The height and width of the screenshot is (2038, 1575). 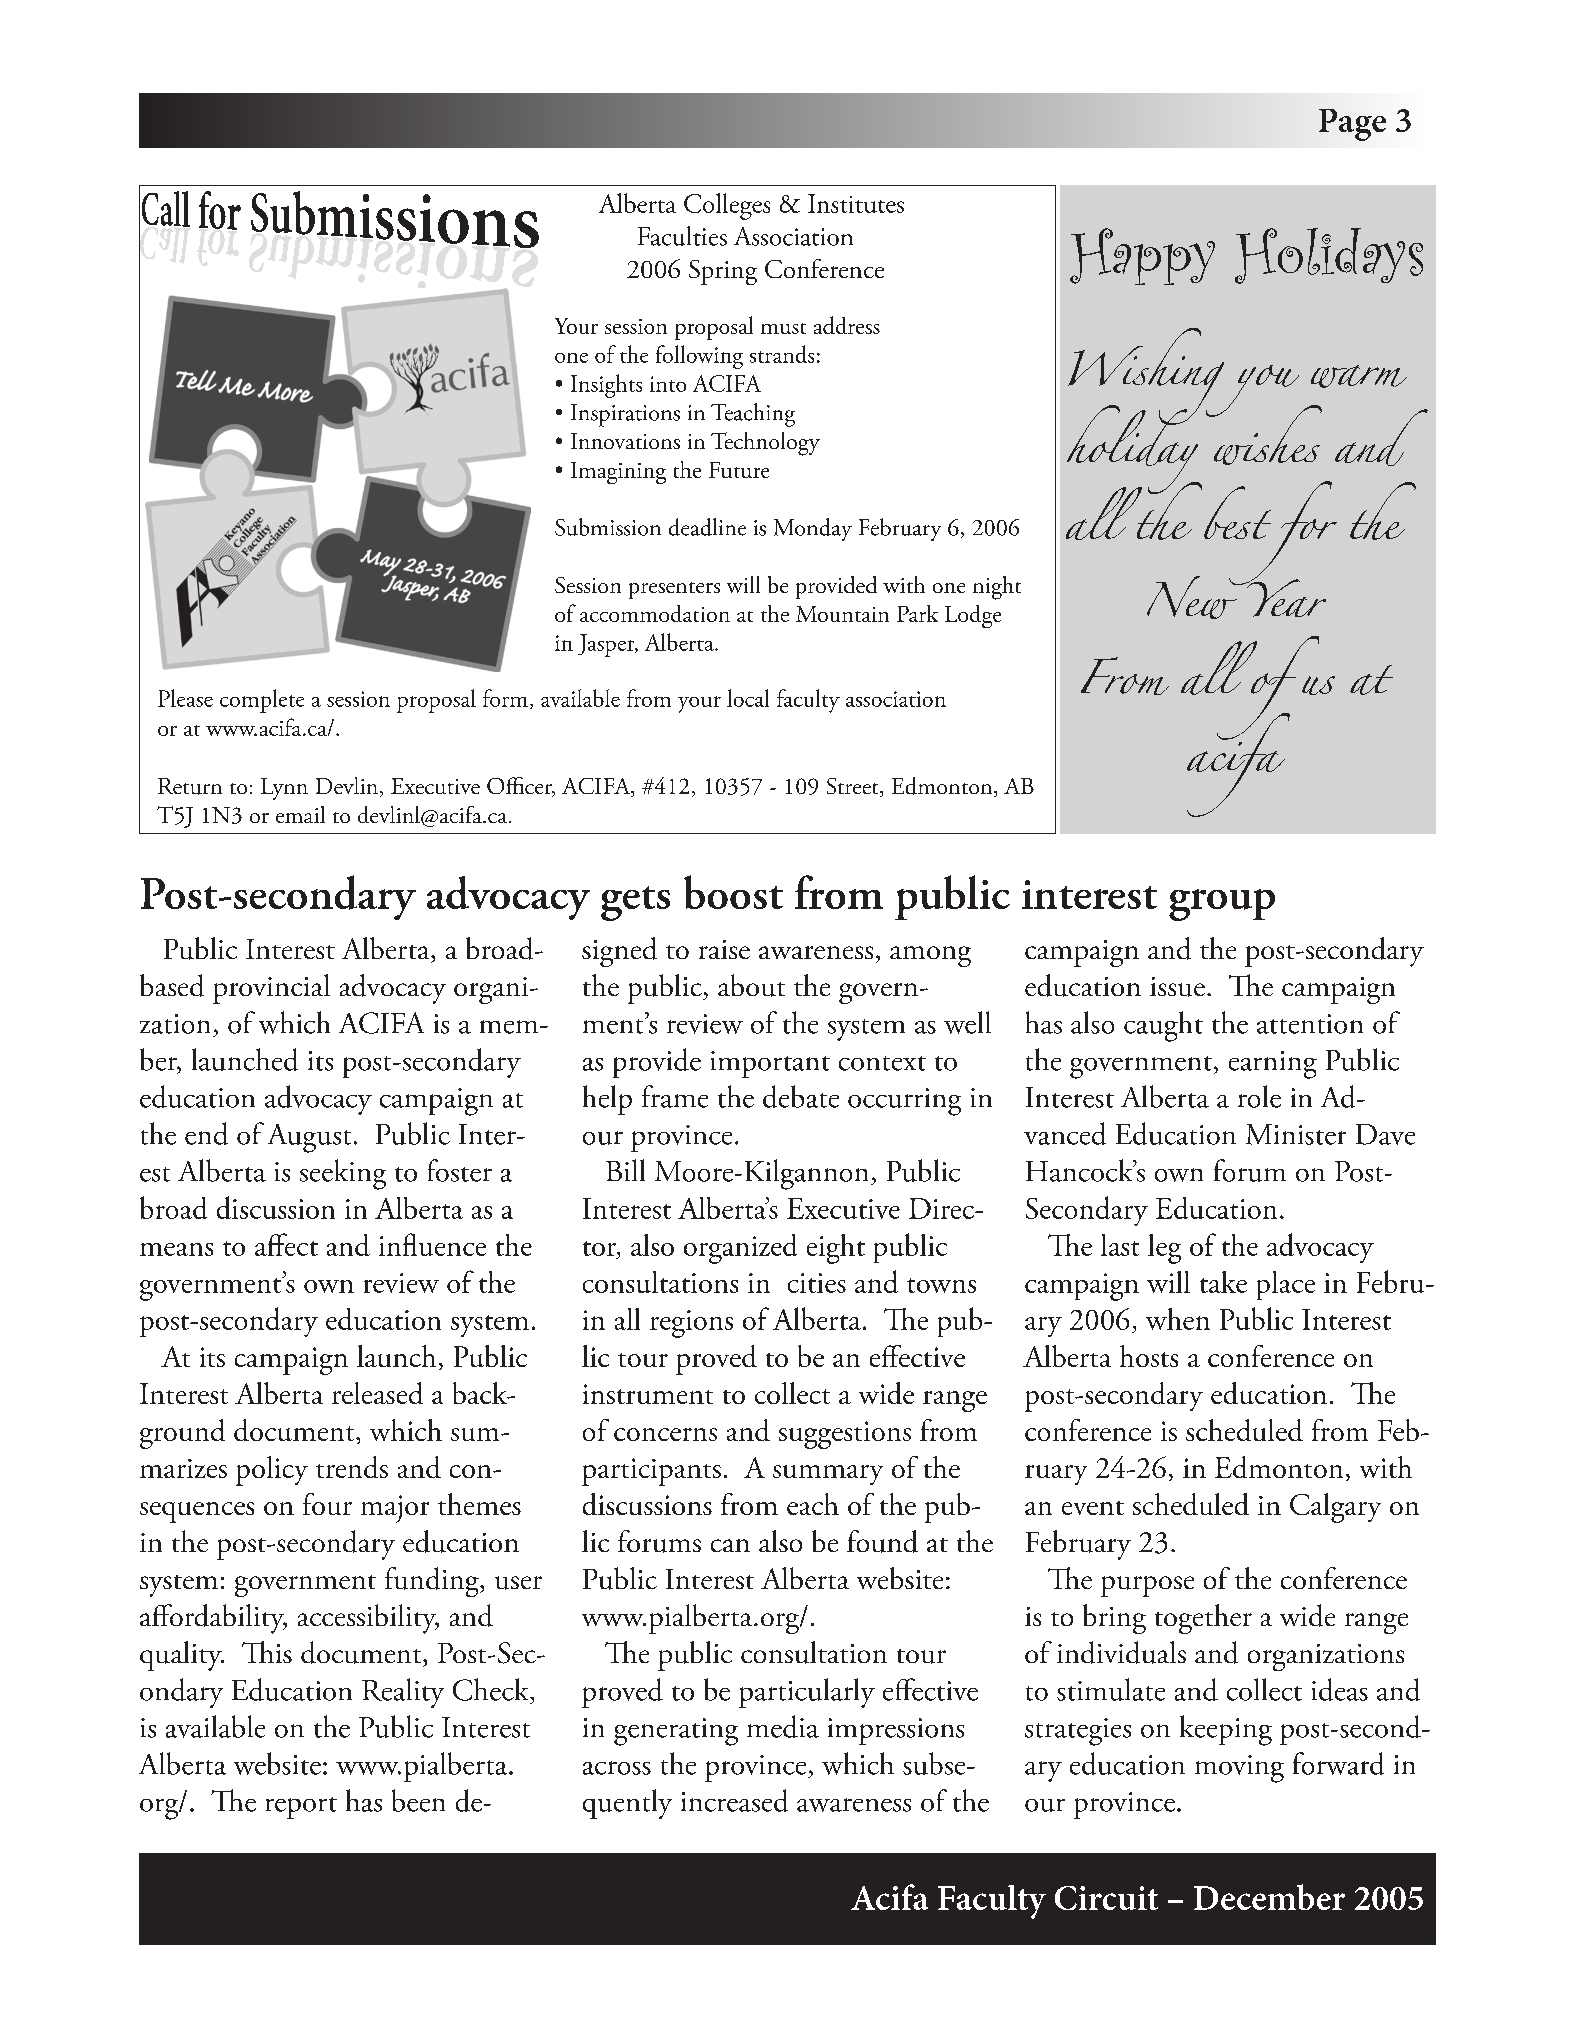 What do you see at coordinates (300, 814) in the screenshot?
I see `email` at bounding box center [300, 814].
